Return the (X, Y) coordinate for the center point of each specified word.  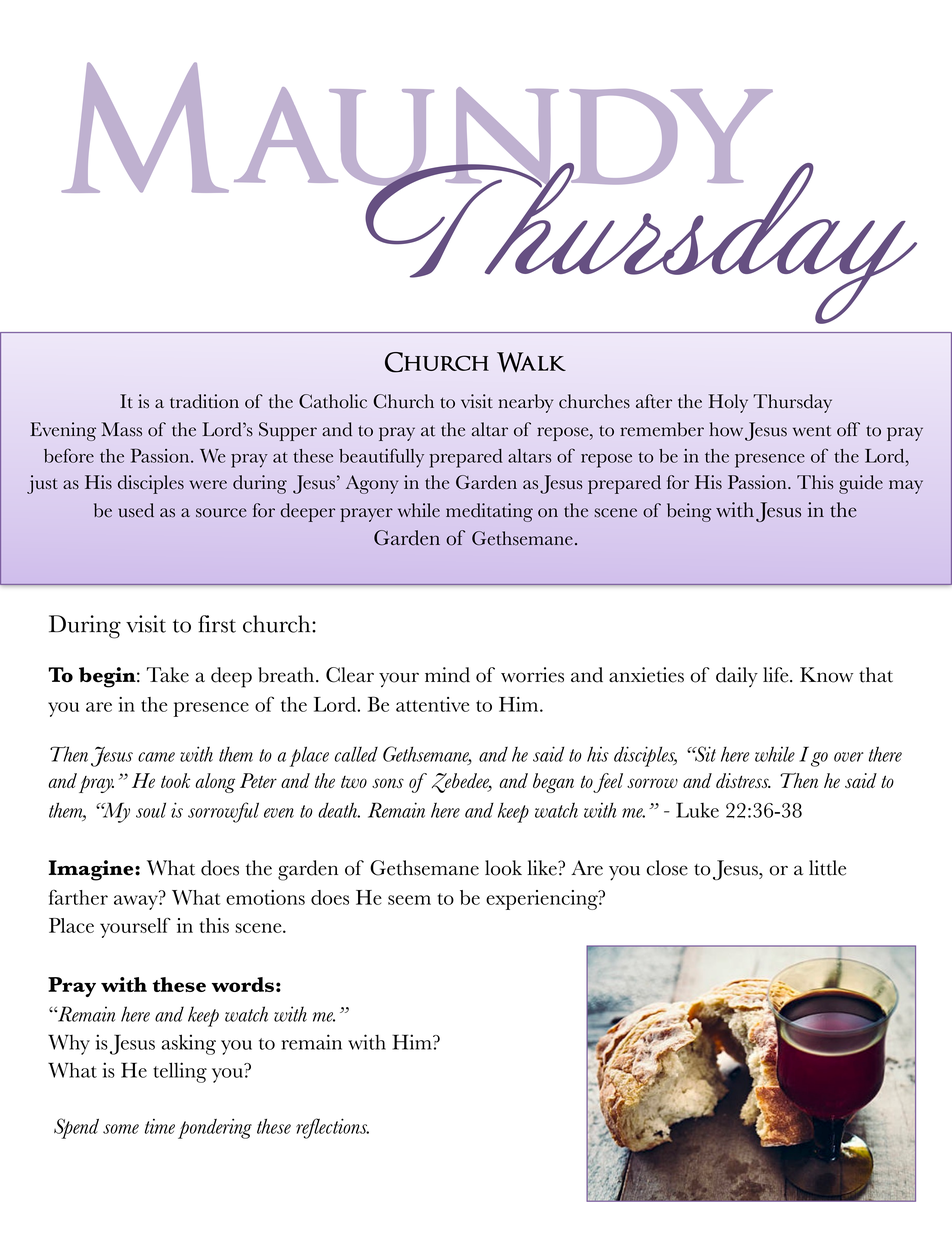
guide (861, 484)
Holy (728, 403)
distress (743, 780)
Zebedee (462, 783)
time (160, 1126)
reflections (332, 1128)
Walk (531, 362)
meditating (489, 512)
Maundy (417, 129)
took (176, 780)
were (208, 485)
